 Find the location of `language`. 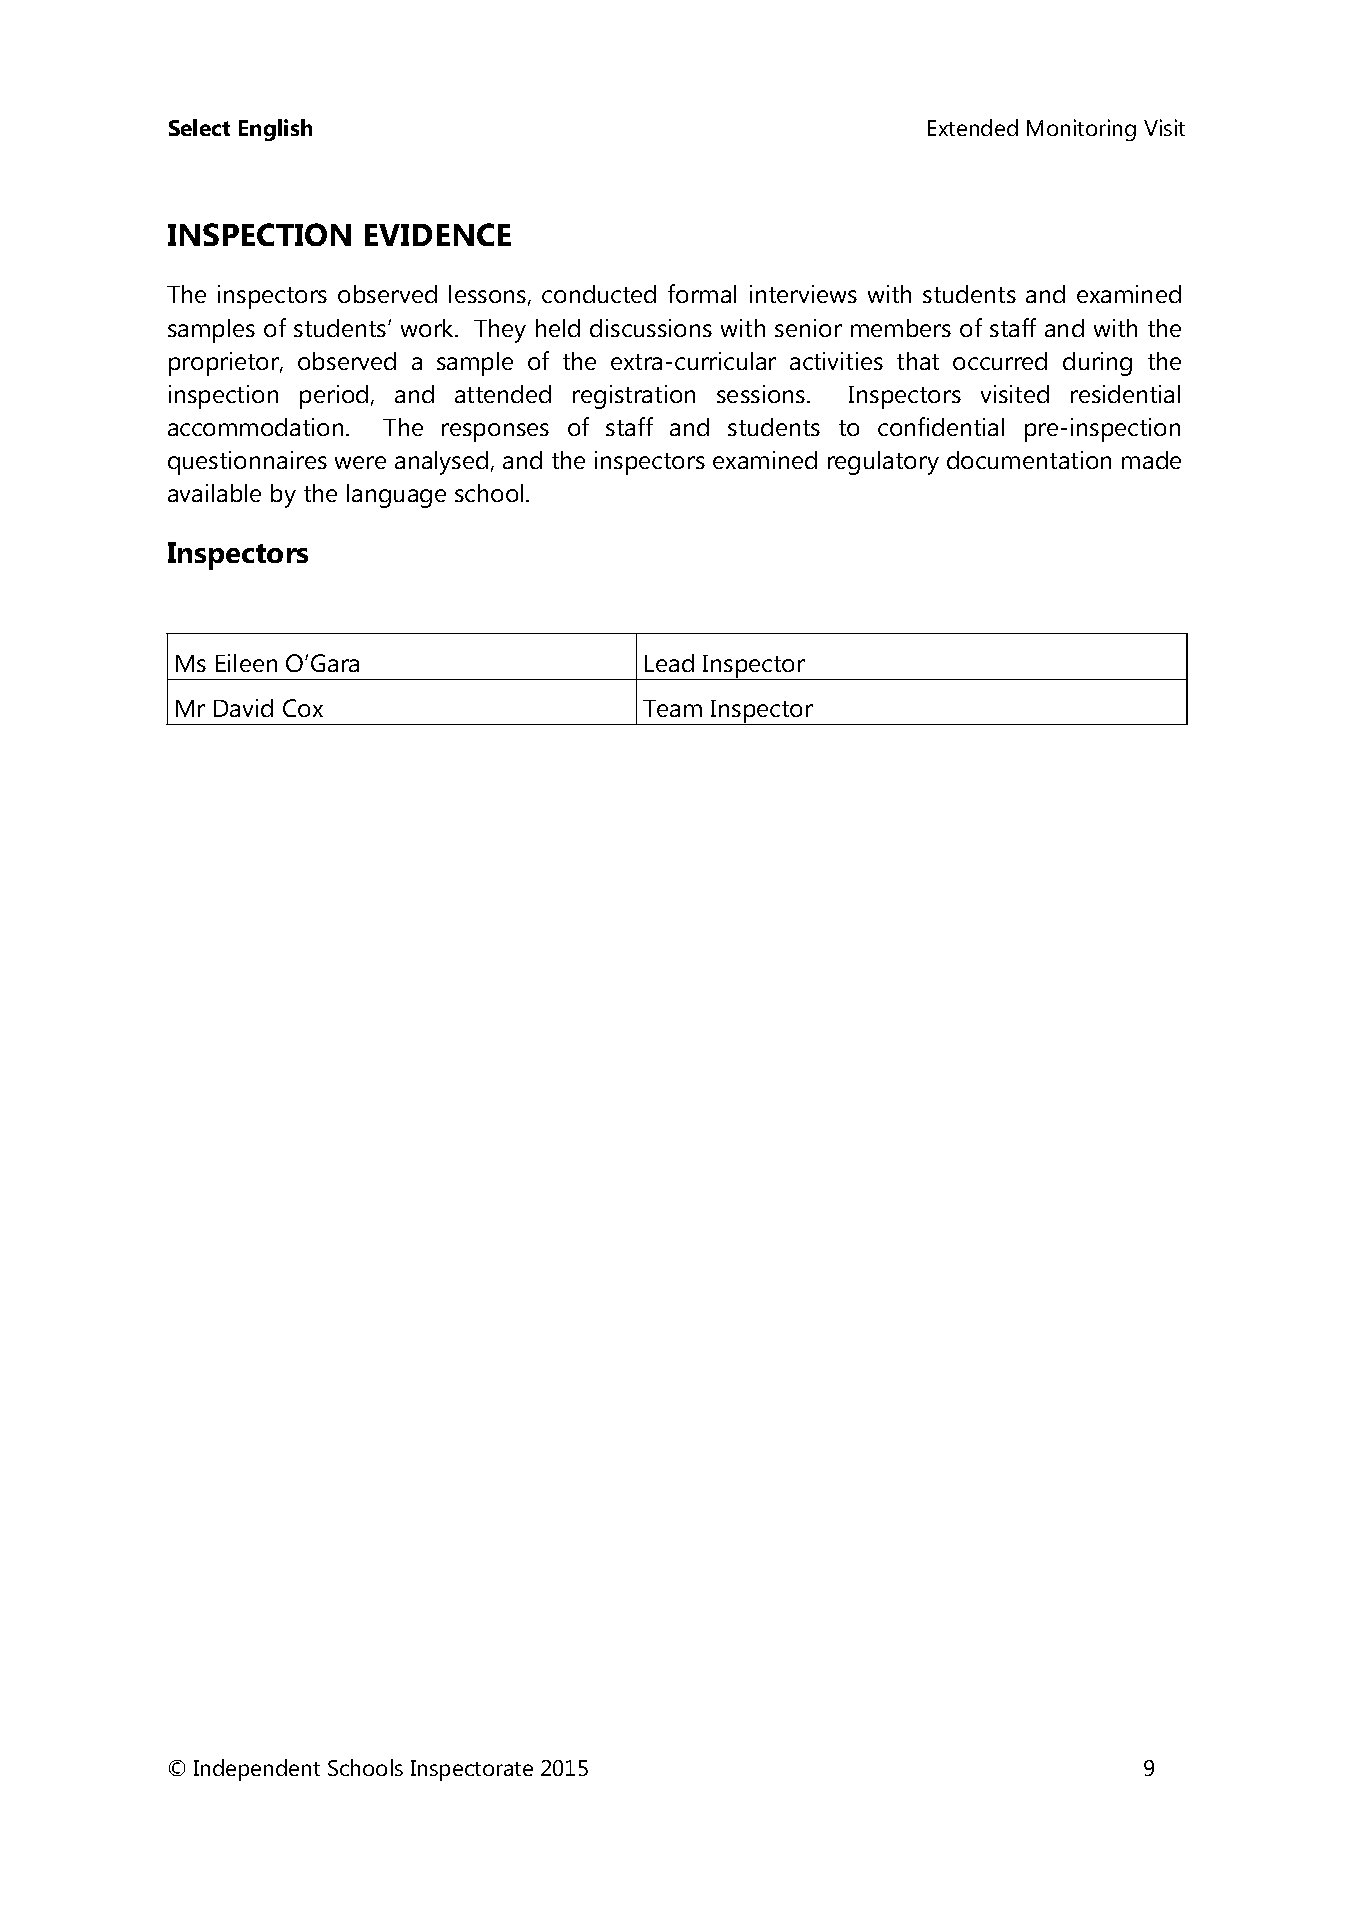

language is located at coordinates (396, 496).
